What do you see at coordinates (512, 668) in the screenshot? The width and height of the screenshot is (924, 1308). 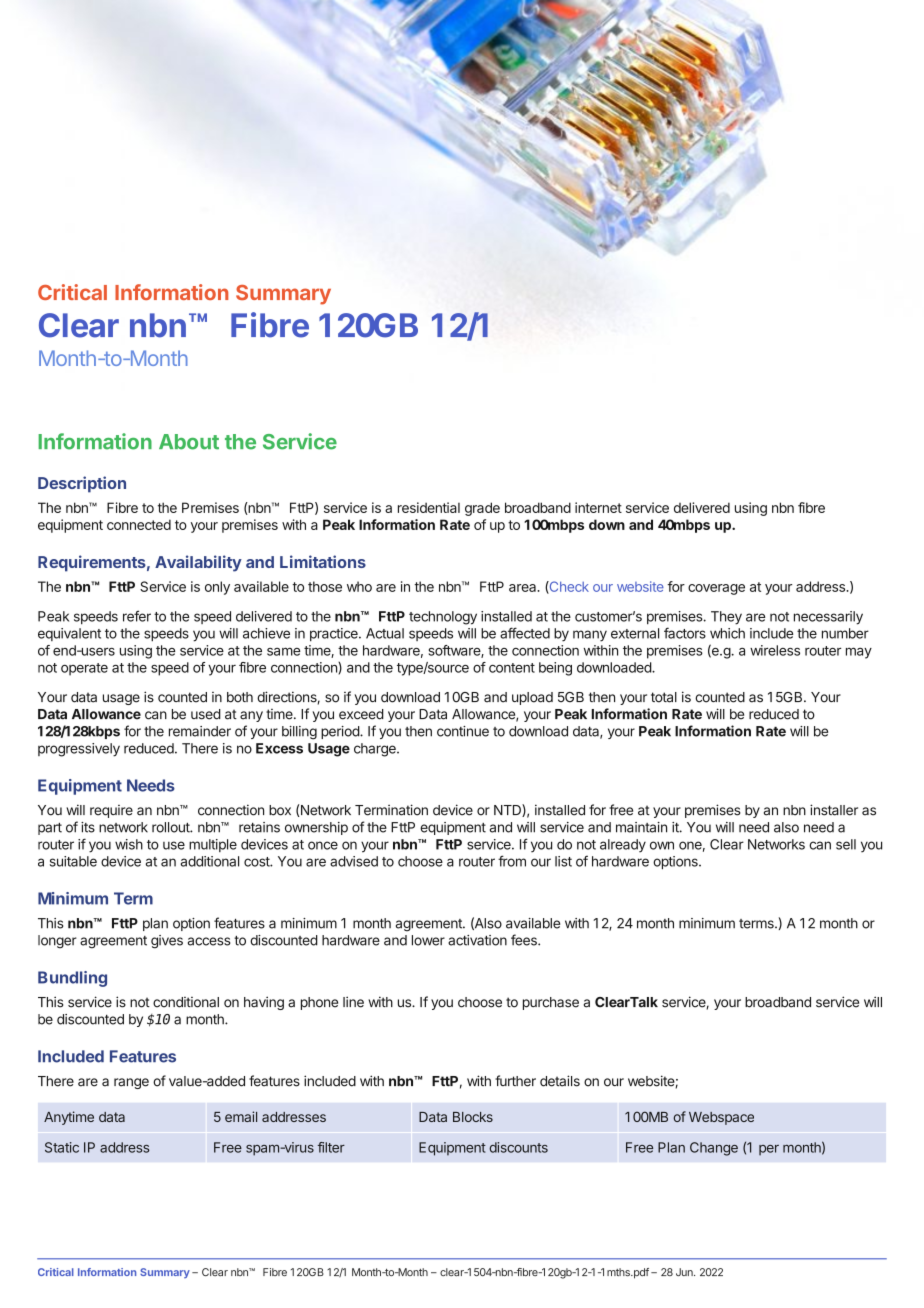 I see `content` at bounding box center [512, 668].
